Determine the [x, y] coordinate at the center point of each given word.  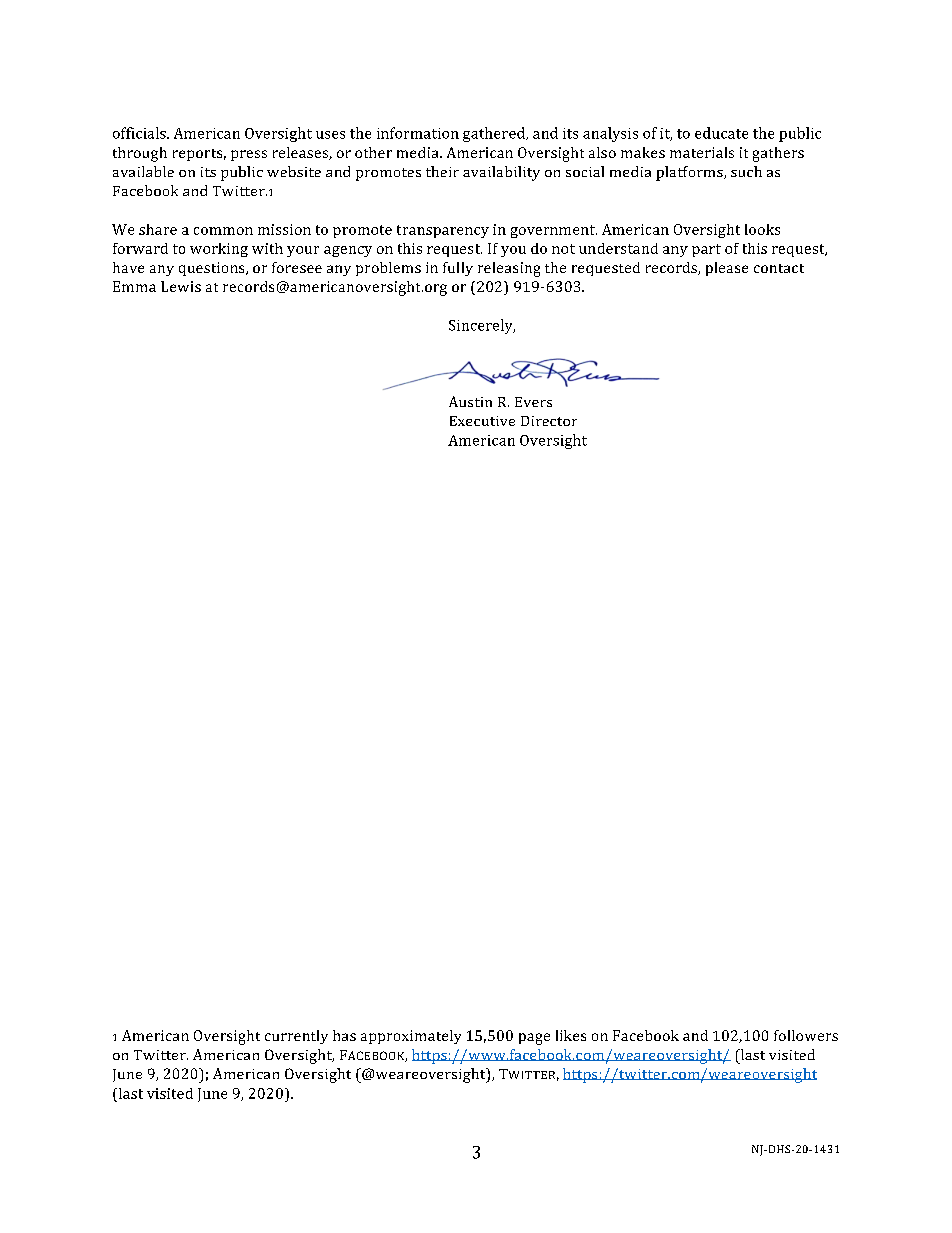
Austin [470, 401]
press [249, 155]
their [442, 171]
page [534, 1039]
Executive [482, 421]
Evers [533, 402]
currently [296, 1037]
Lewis [181, 286]
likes [571, 1035]
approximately [411, 1037]
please [727, 269]
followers [806, 1035]
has [344, 1035]
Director [549, 421]
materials [702, 152]
